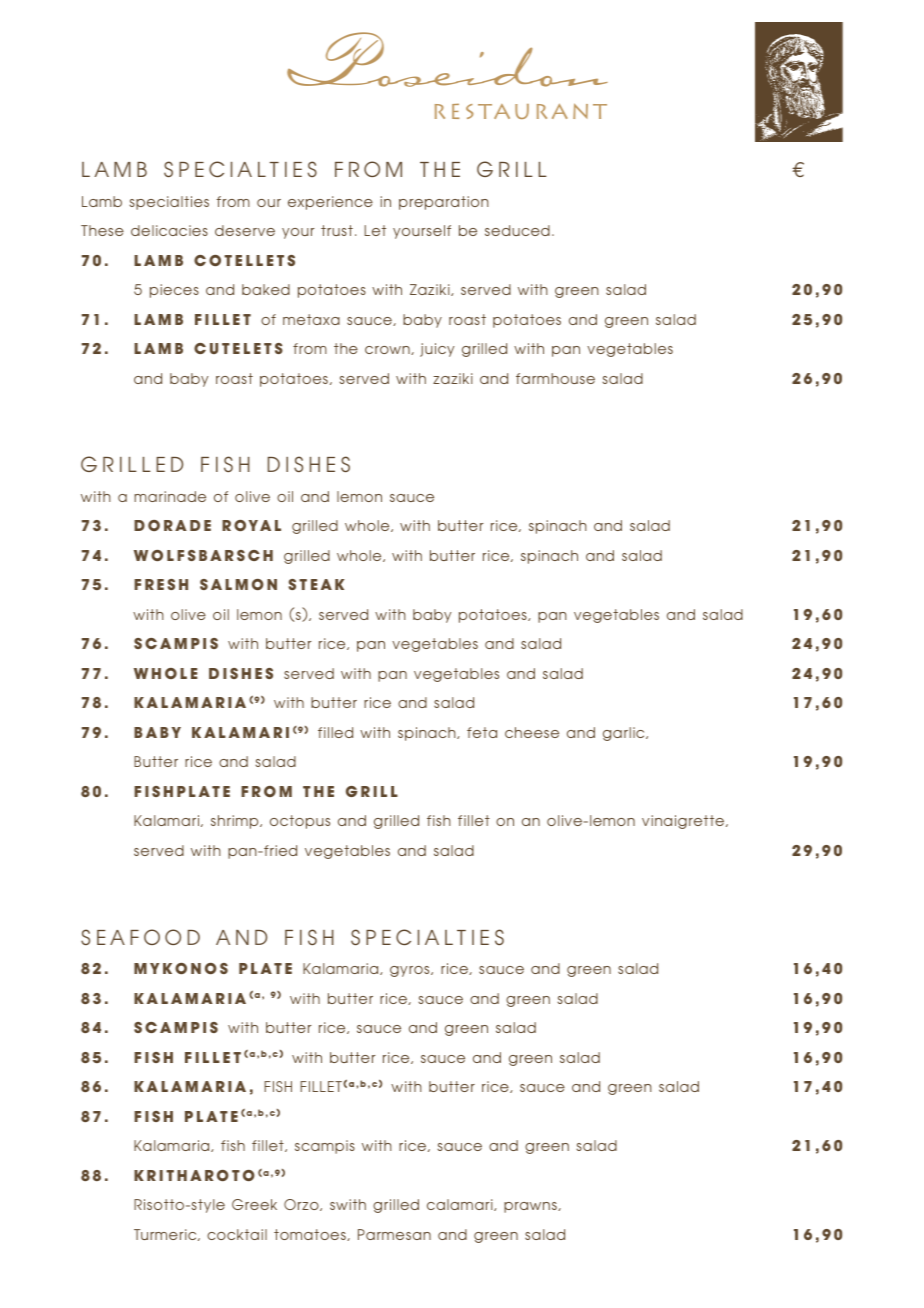 The height and width of the screenshot is (1308, 924). Describe the element at coordinates (394, 1234) in the screenshot. I see `Parmesan` at that location.
